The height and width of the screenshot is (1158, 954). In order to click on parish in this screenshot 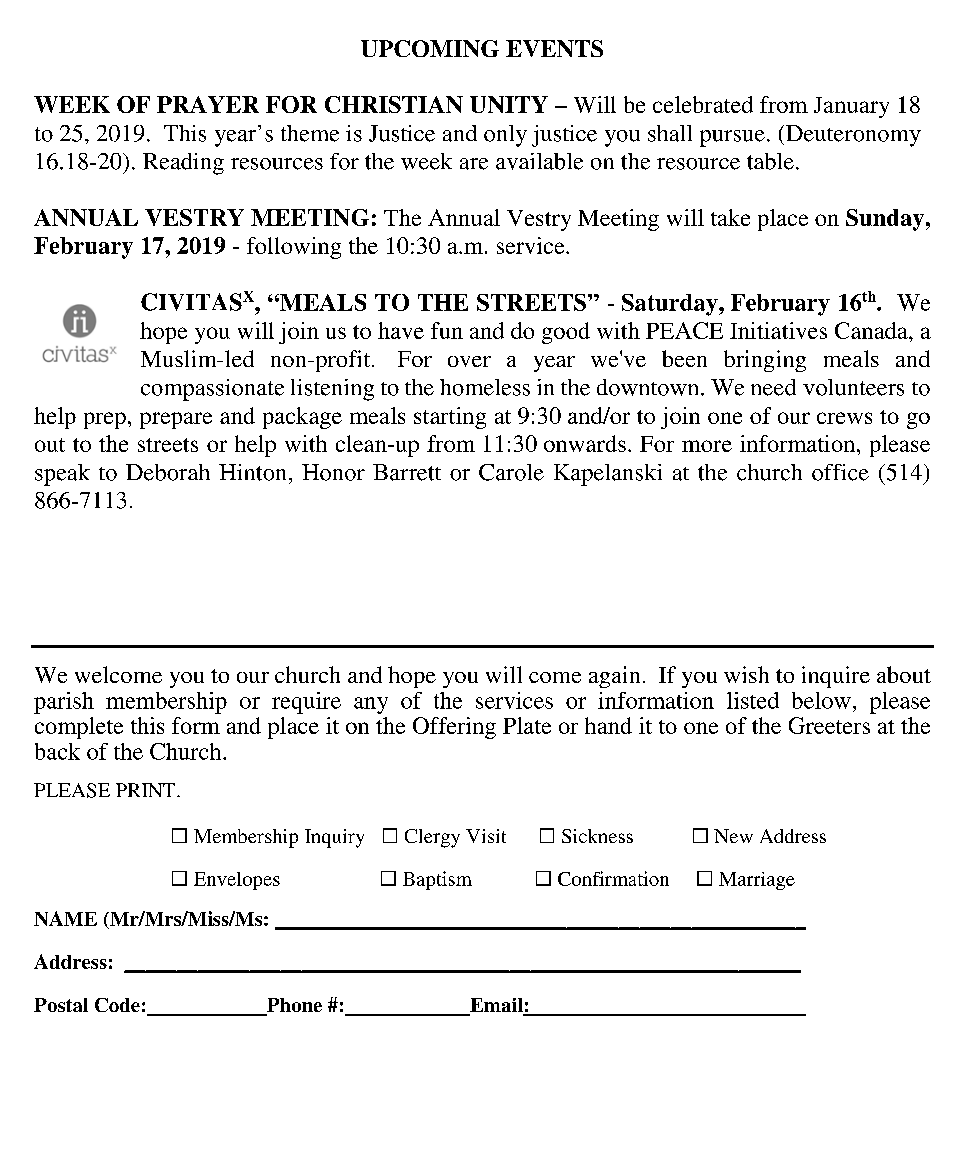, I will do `click(64, 703)`.
